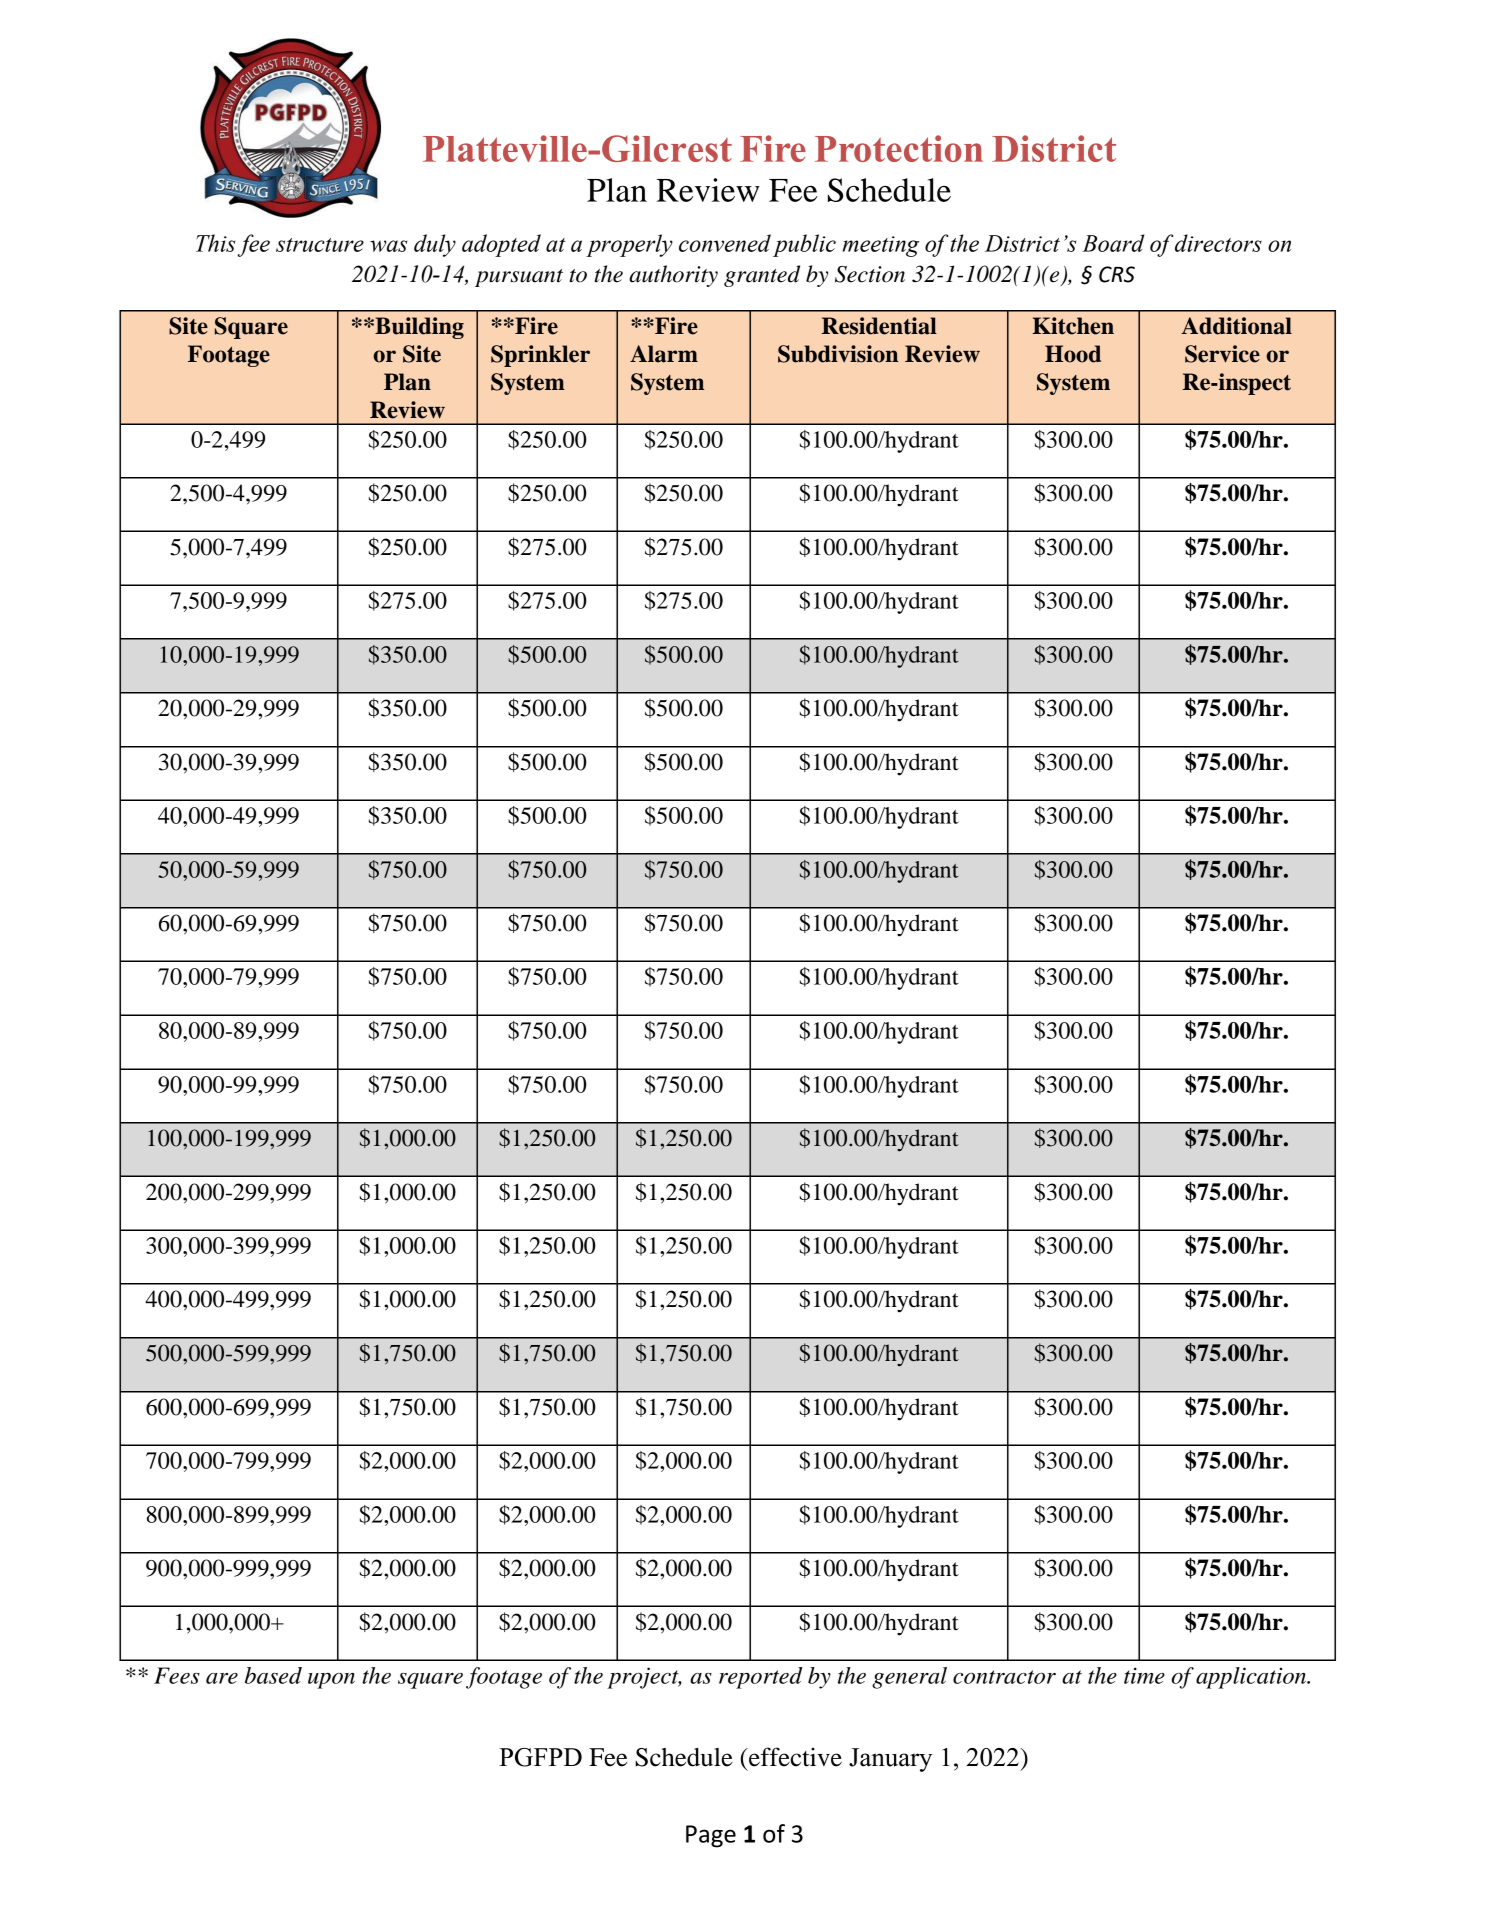 The height and width of the screenshot is (1926, 1488). Describe the element at coordinates (711, 1836) in the screenshot. I see `Page` at that location.
